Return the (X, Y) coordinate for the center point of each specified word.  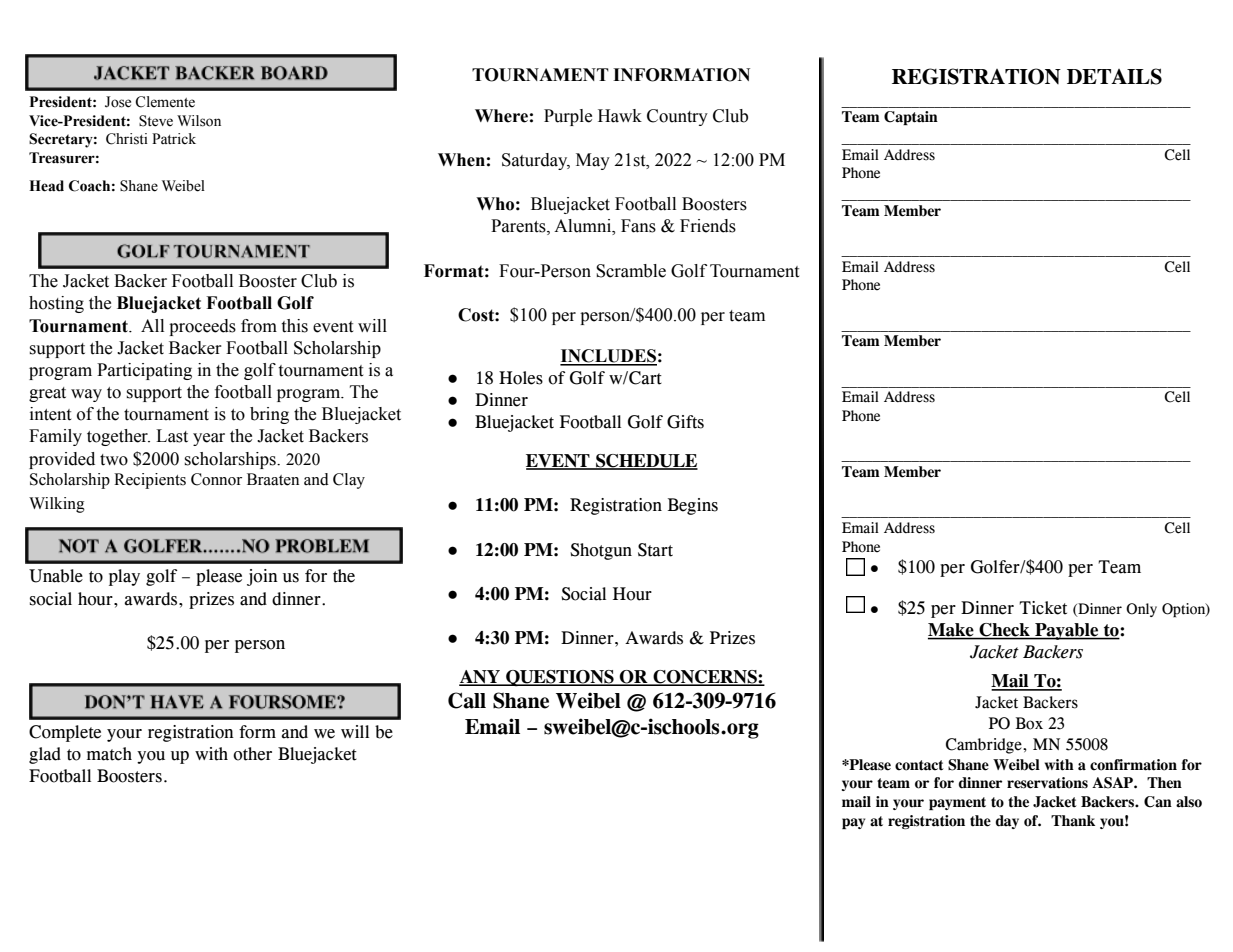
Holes (521, 378)
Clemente (165, 102)
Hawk (620, 116)
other (252, 754)
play (124, 577)
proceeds (202, 327)
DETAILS (1114, 76)
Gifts (685, 422)
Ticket (1043, 608)
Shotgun (601, 551)
